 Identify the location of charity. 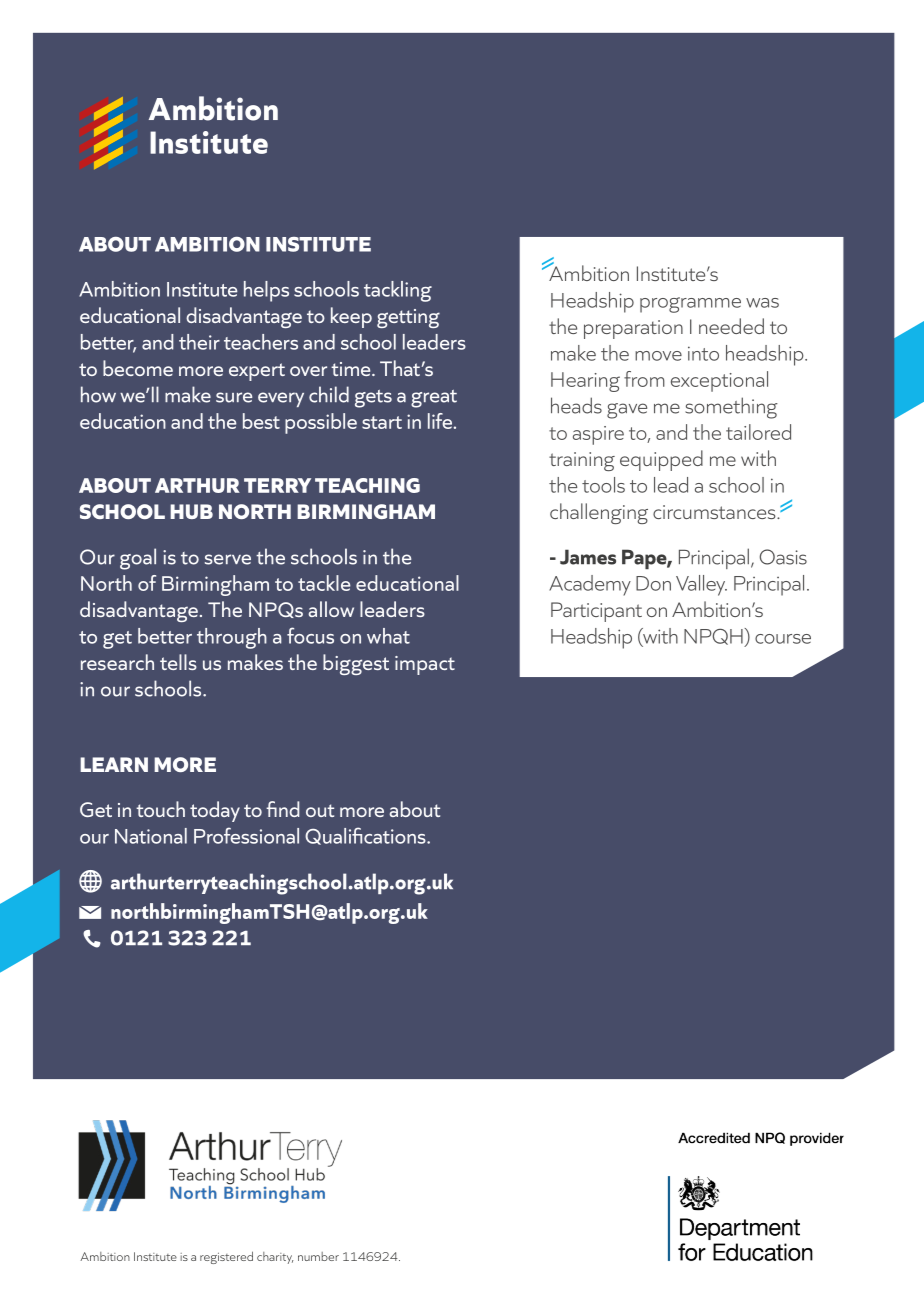
(275, 1258).
